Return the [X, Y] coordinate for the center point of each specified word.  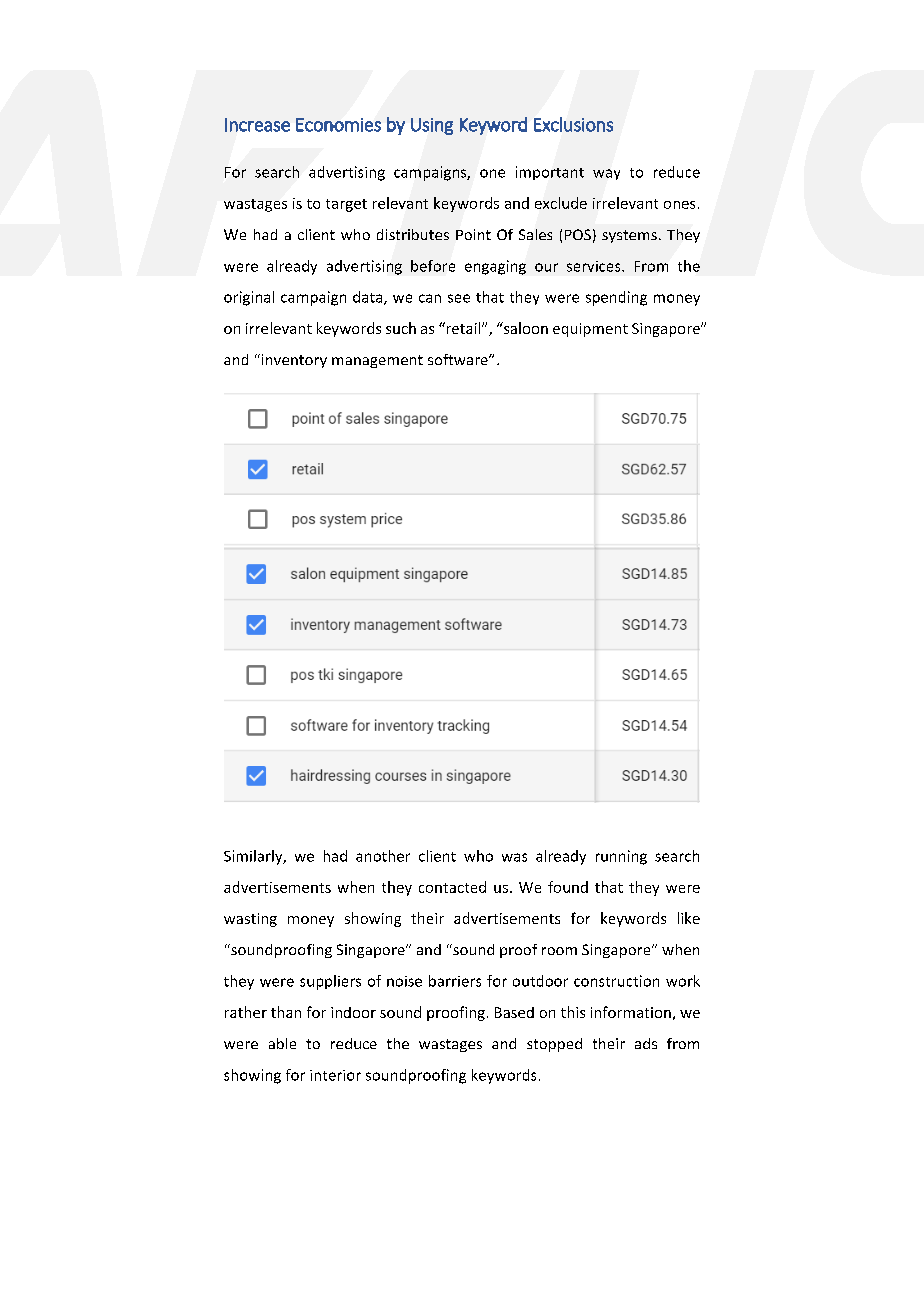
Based [514, 1012]
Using [432, 126]
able [282, 1043]
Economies [338, 125]
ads [646, 1043]
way [606, 174]
